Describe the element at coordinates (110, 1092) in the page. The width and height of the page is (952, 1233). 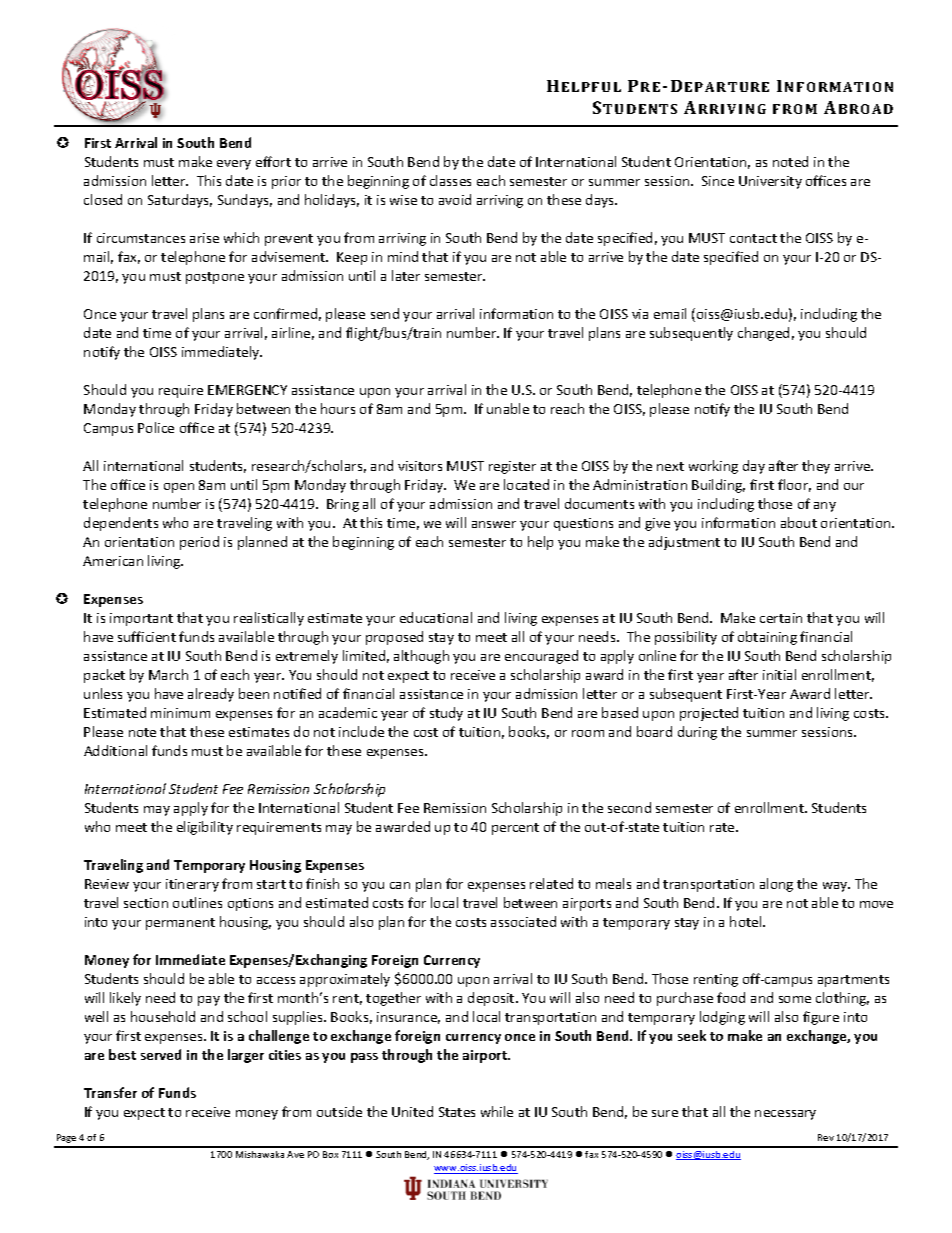
I see `Transfer` at that location.
